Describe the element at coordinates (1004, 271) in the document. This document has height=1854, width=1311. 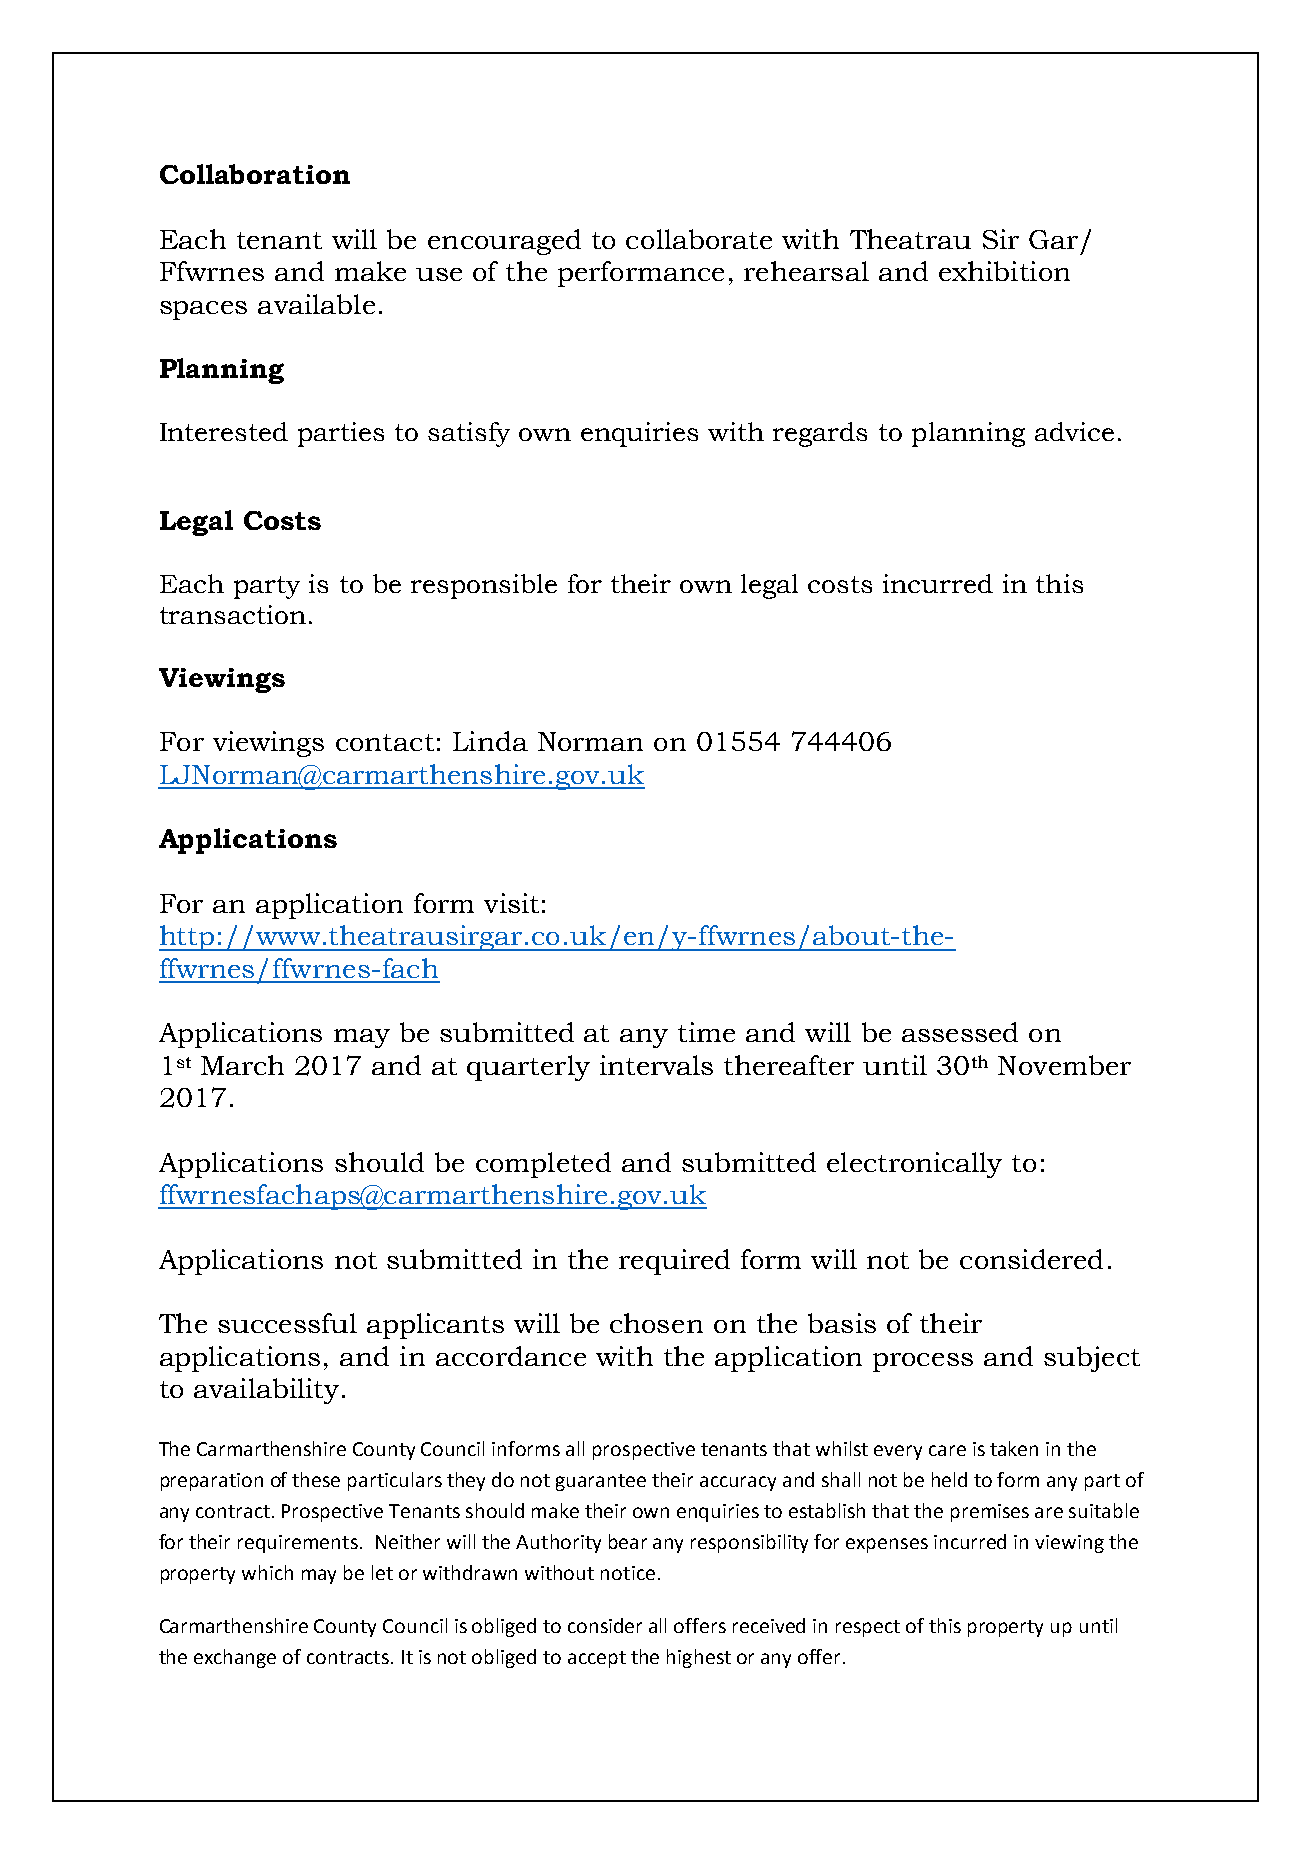
I see `exhibition` at that location.
